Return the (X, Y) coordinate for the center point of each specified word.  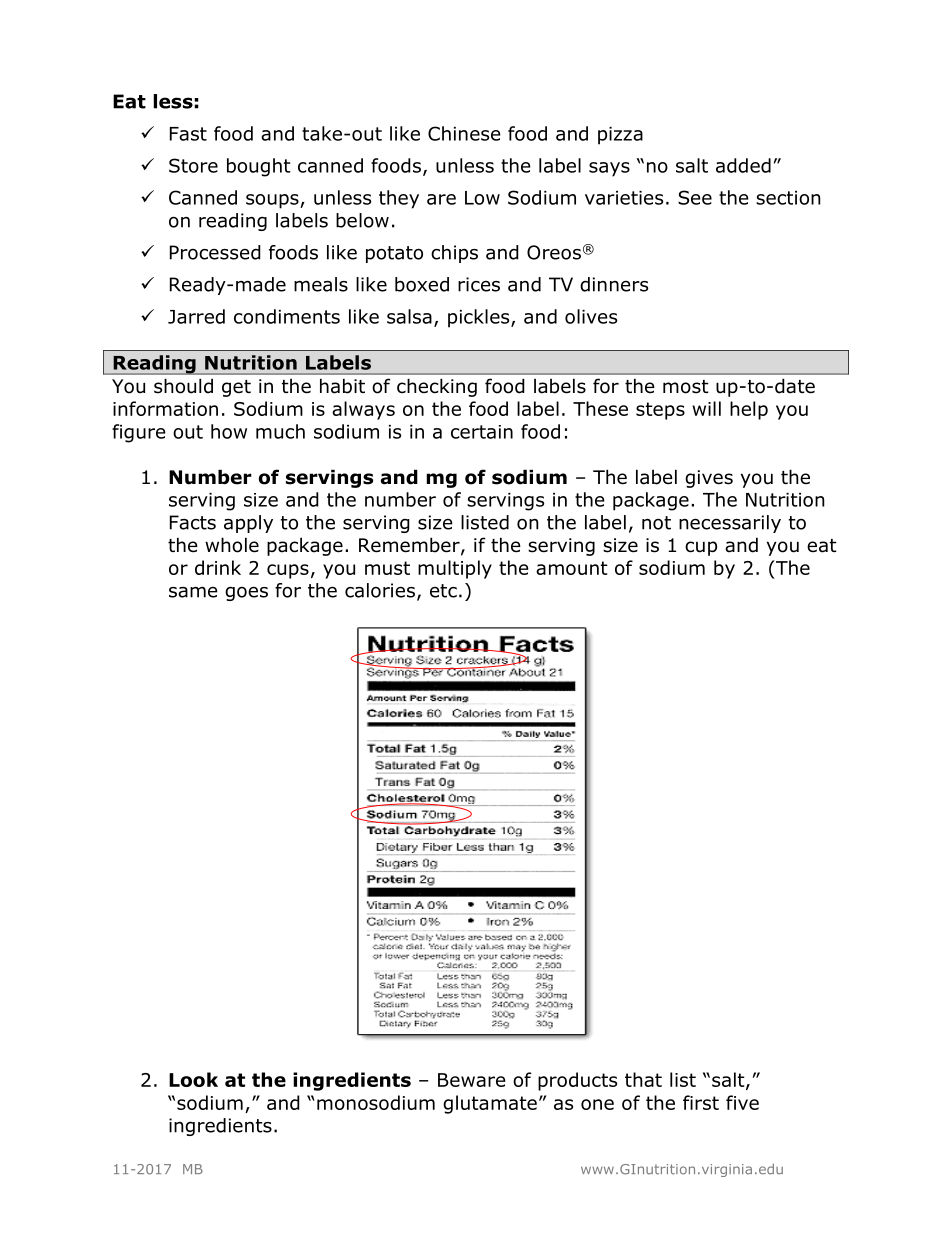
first (701, 1102)
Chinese (464, 133)
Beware (471, 1080)
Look (193, 1079)
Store (193, 165)
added (743, 165)
